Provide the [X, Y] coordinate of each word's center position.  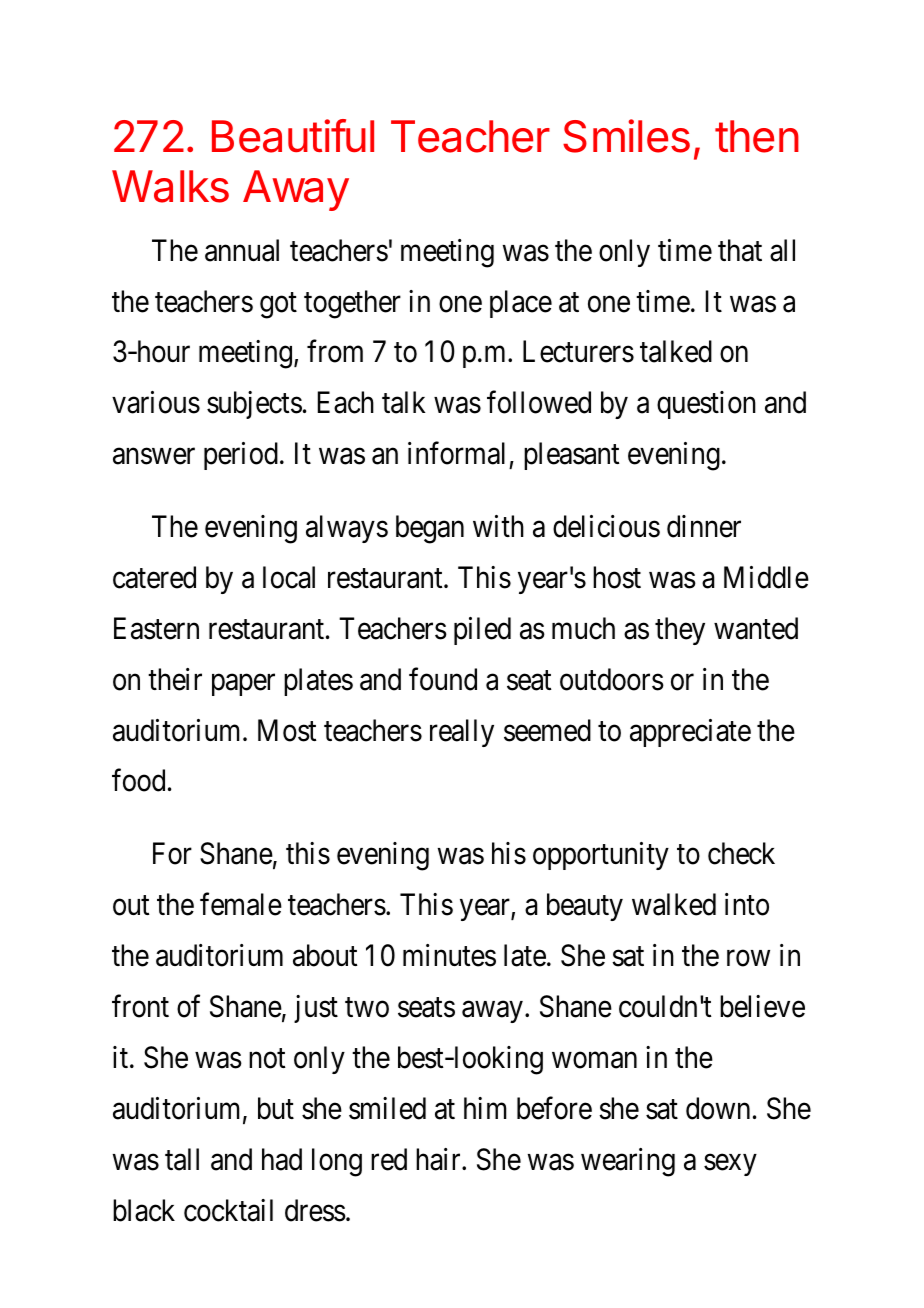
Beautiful [293, 136]
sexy [730, 1165]
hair [439, 1159]
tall [182, 1159]
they [680, 631]
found [443, 679]
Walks [170, 186]
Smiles [626, 136]
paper [243, 685]
